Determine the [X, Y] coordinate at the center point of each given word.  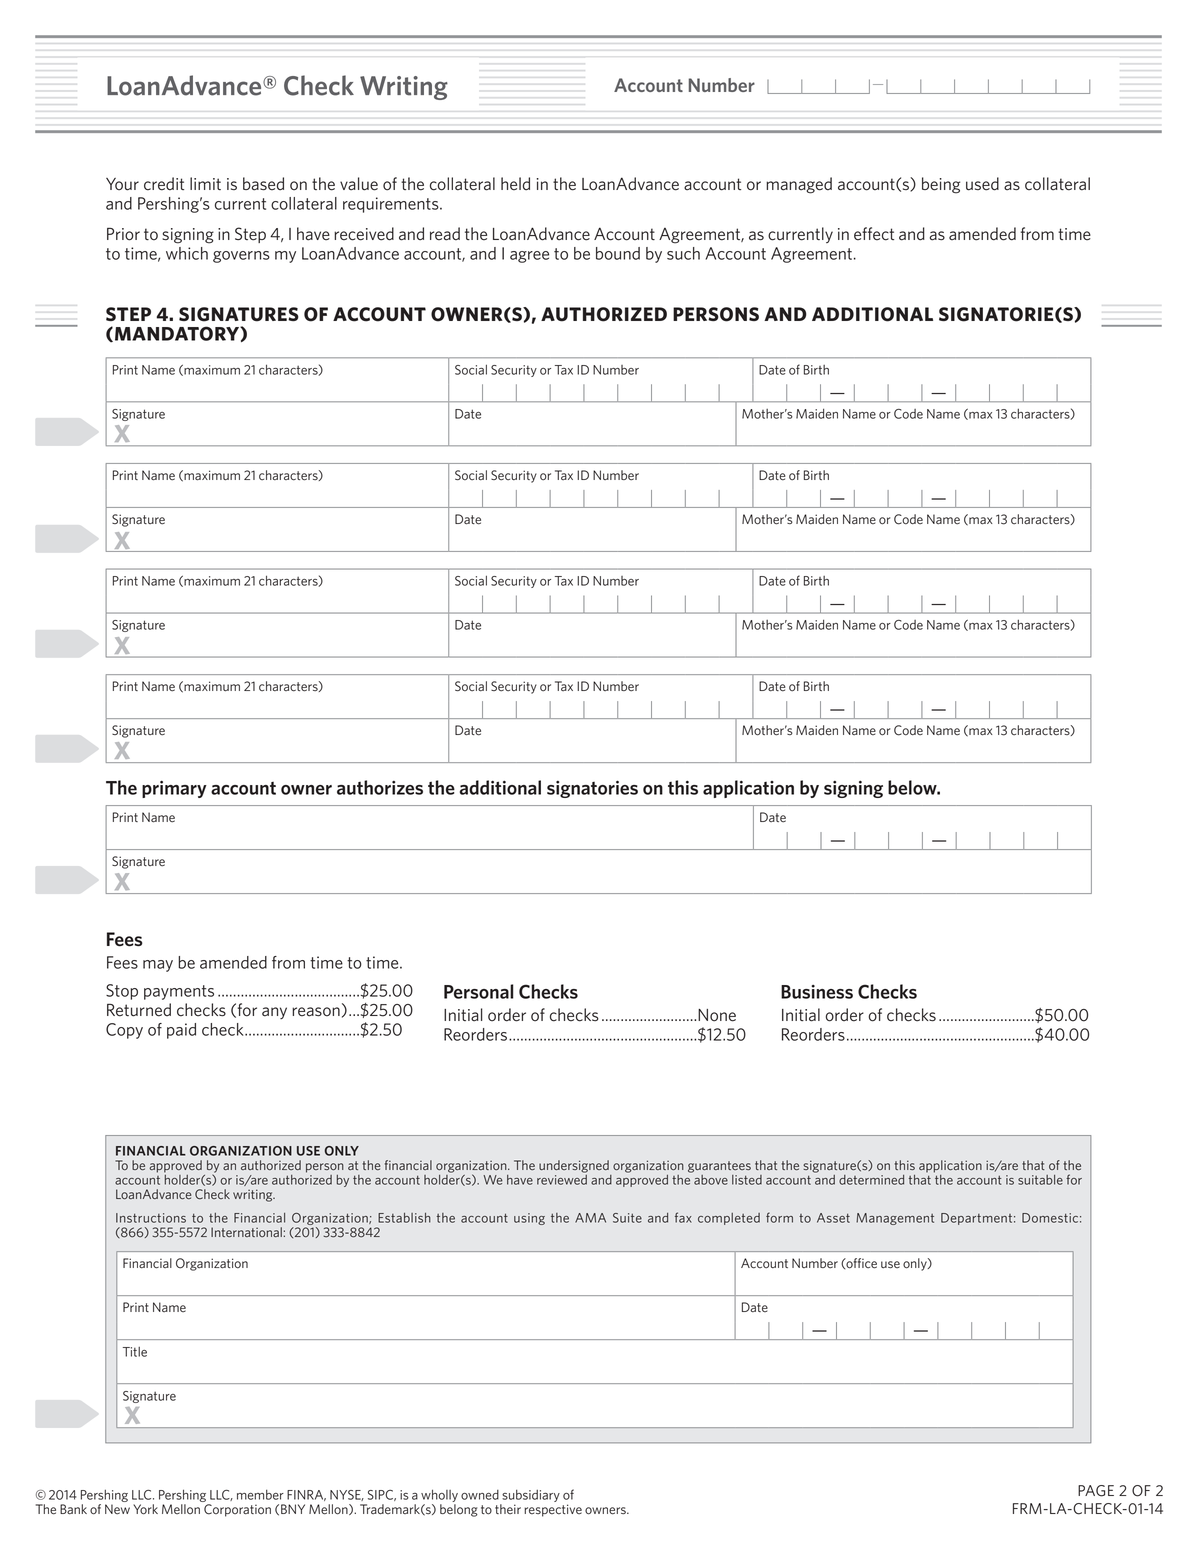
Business [817, 992]
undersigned [574, 1166]
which [187, 253]
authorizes [380, 787]
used [982, 184]
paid [181, 1031]
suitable [1040, 1180]
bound [618, 253]
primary [174, 789]
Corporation [237, 1510]
